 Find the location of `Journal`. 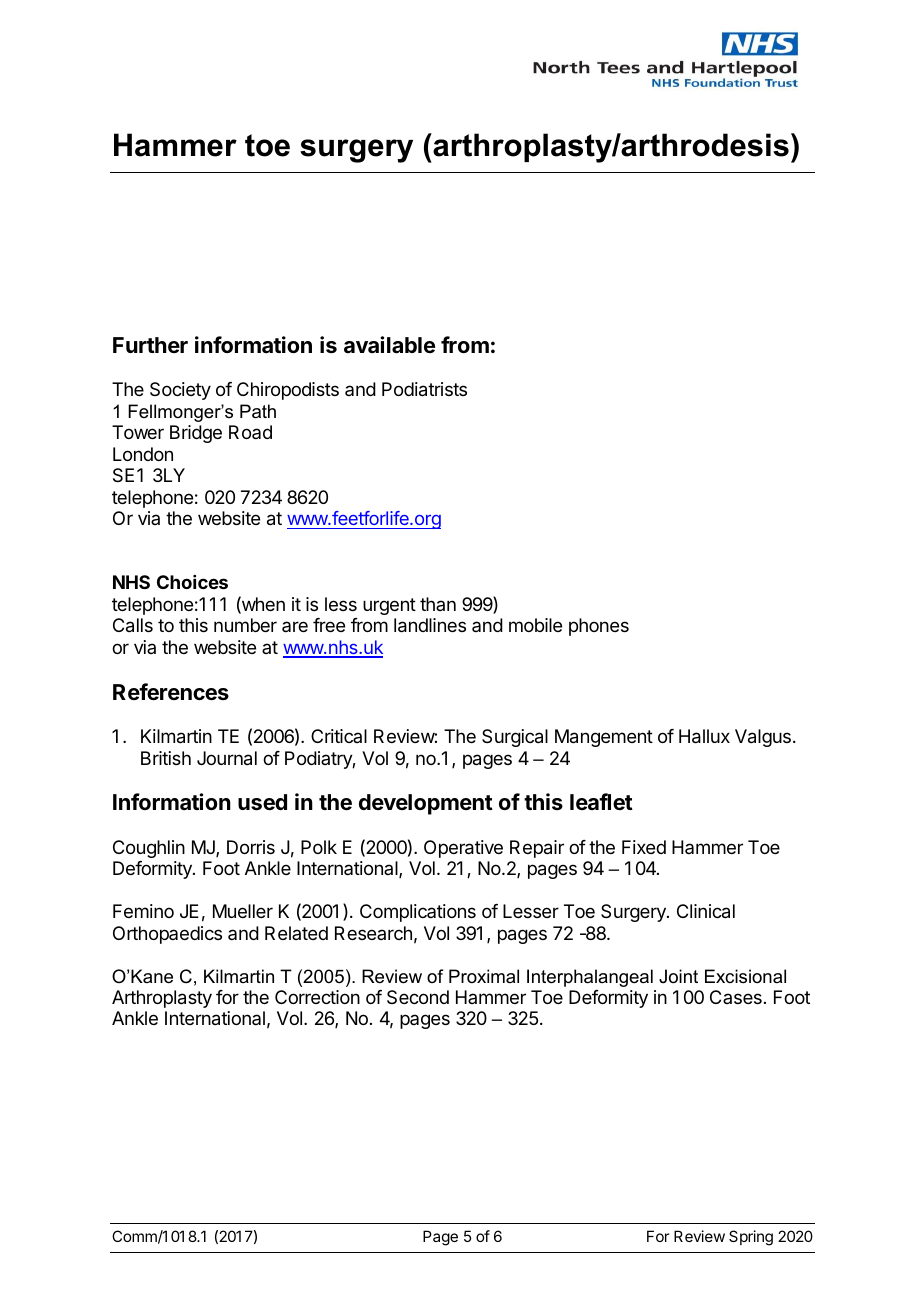

Journal is located at coordinates (227, 758).
